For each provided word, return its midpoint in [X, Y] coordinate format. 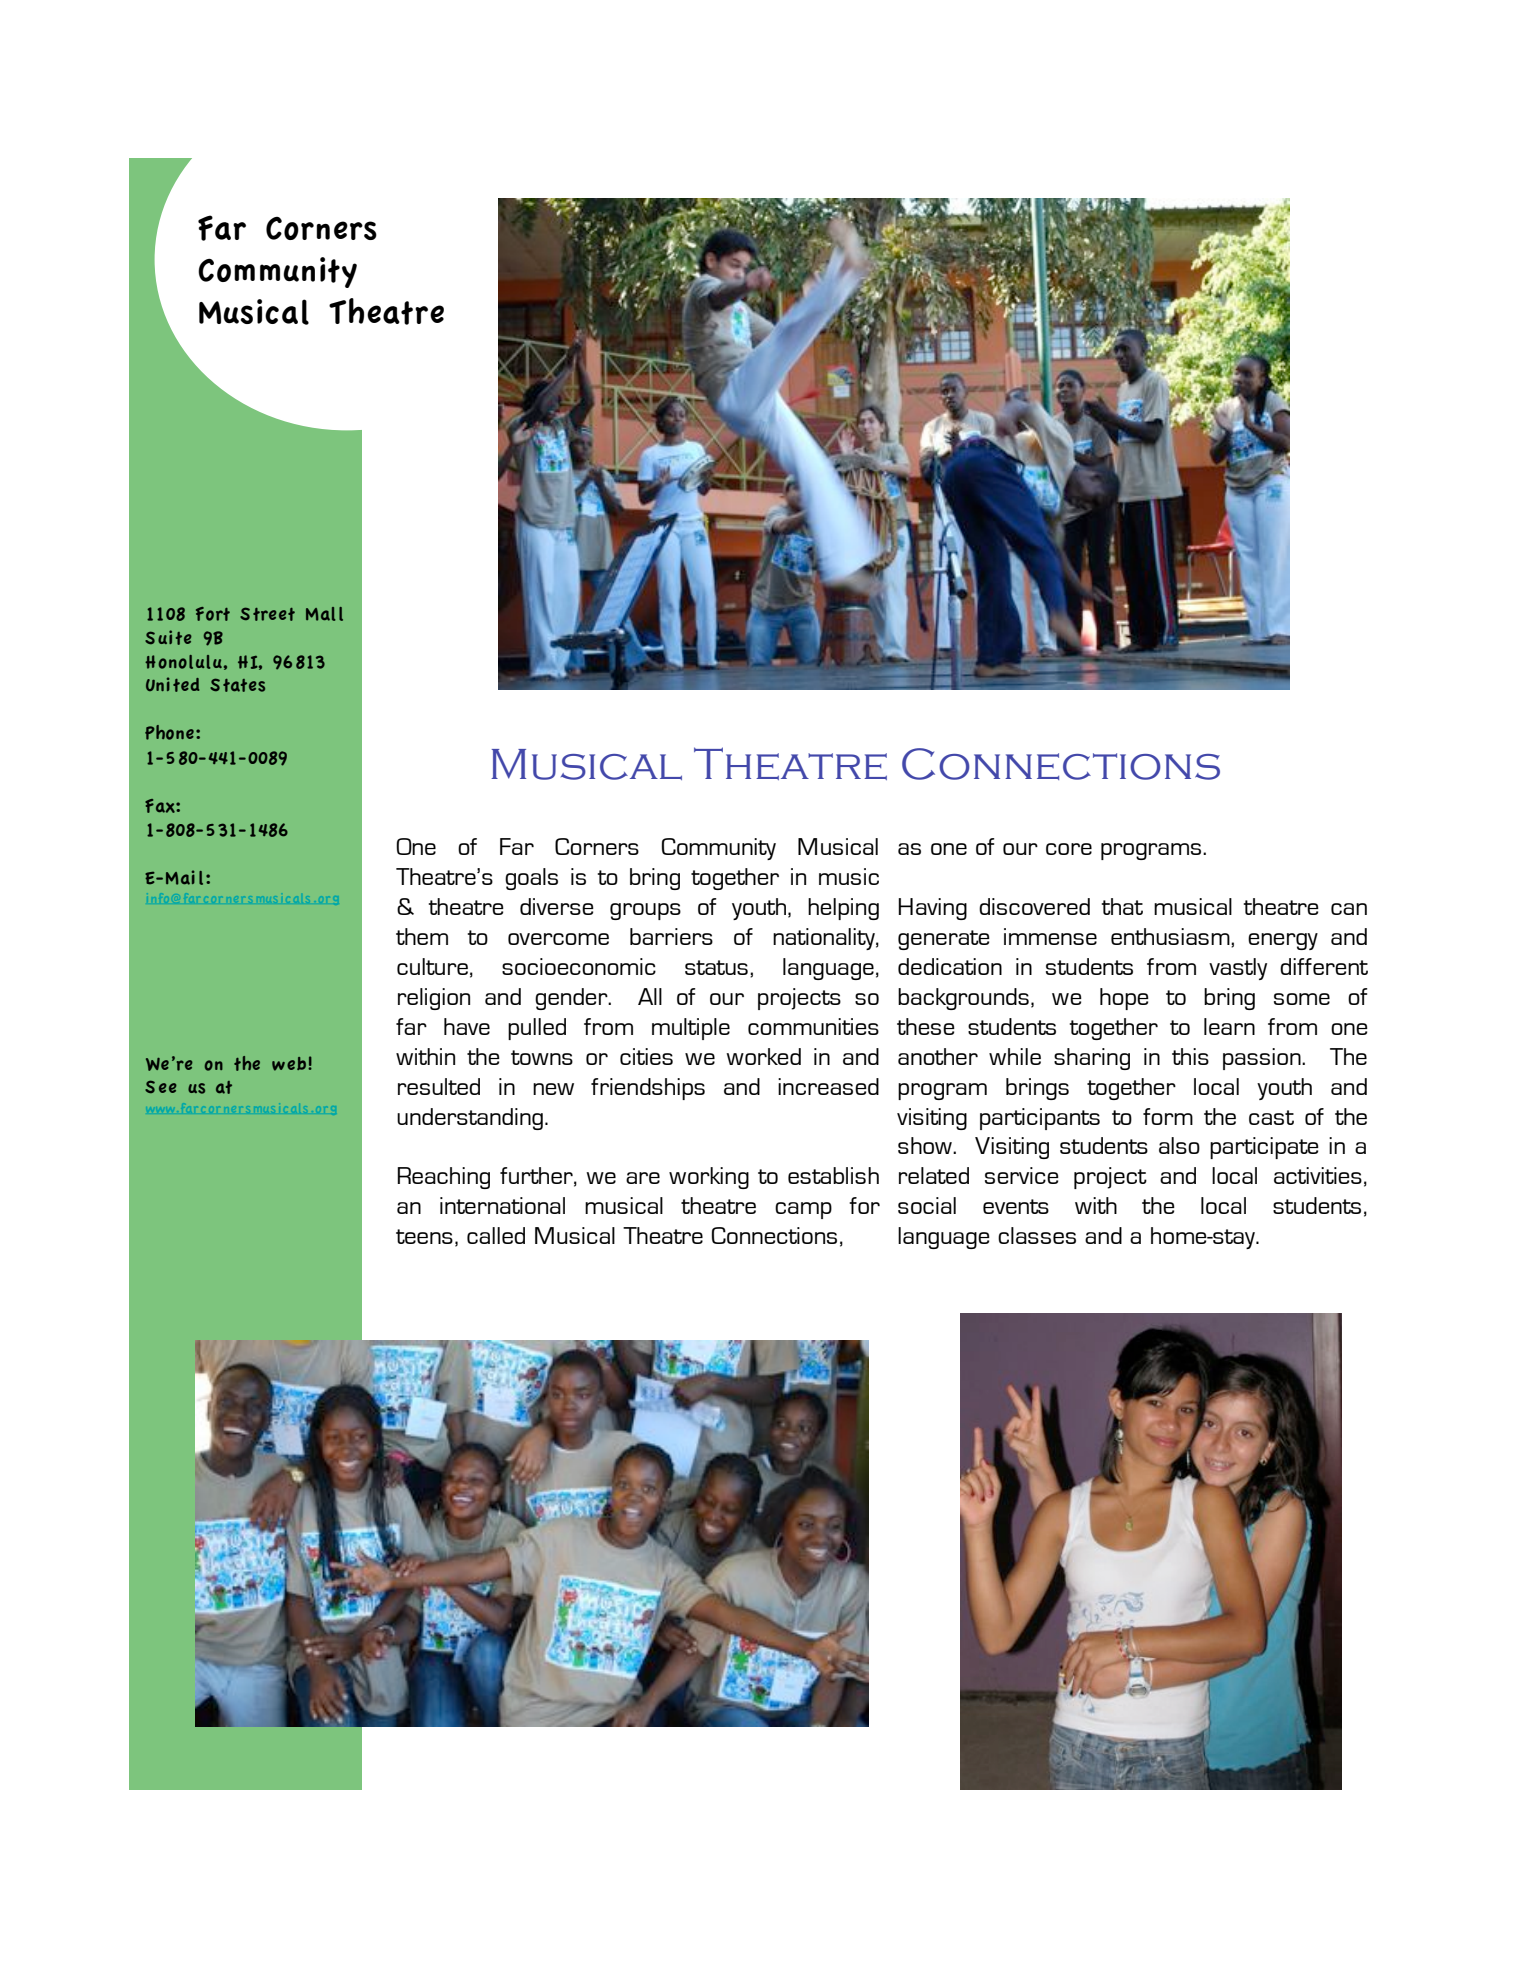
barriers [671, 936]
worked [763, 1056]
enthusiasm [1171, 937]
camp [803, 1210]
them [422, 936]
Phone [169, 732]
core [1069, 849]
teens [424, 1236]
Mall [324, 614]
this [1190, 1056]
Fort [213, 614]
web [290, 1064]
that [1122, 906]
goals [531, 879]
